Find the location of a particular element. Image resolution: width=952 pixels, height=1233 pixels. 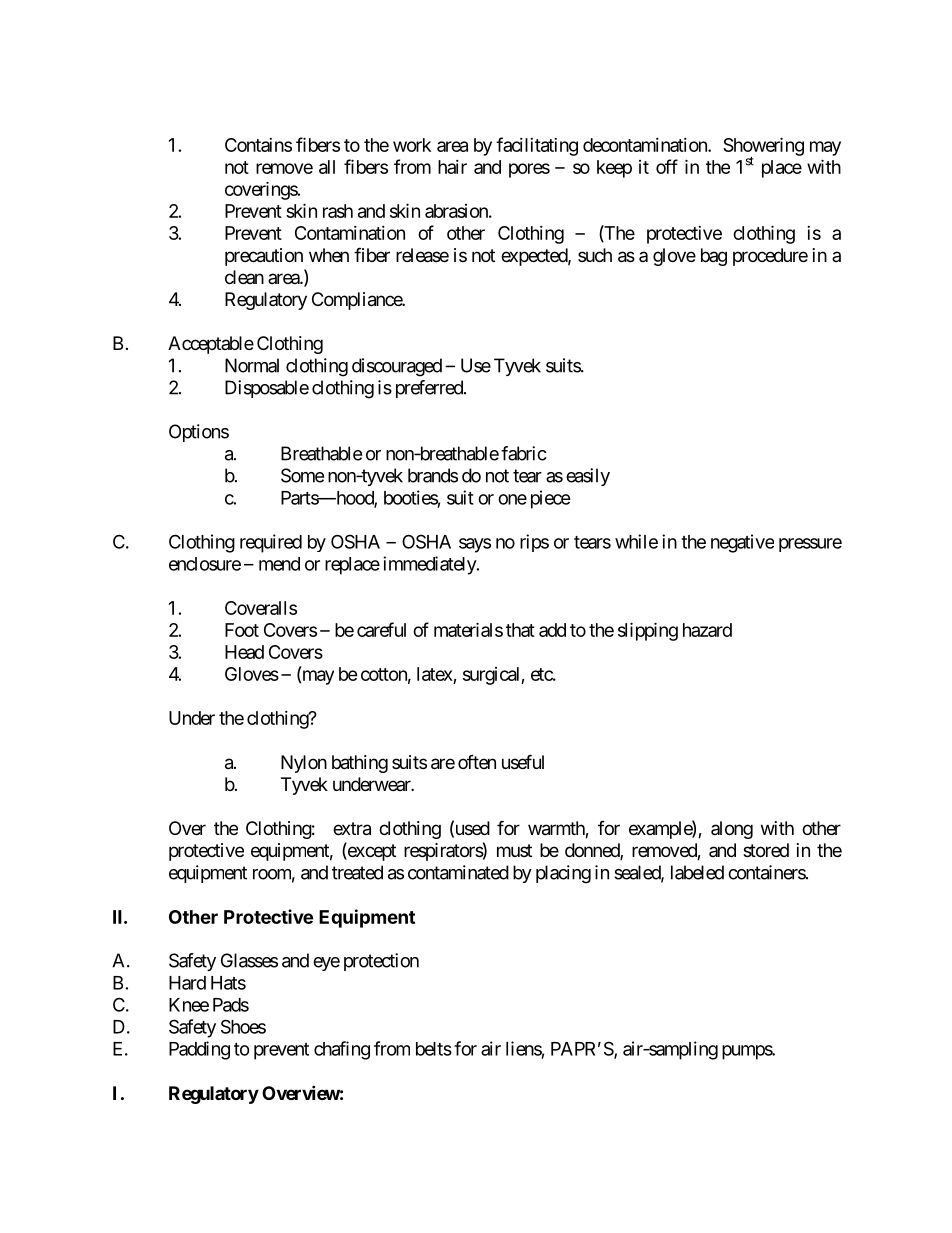

off is located at coordinates (667, 166).
